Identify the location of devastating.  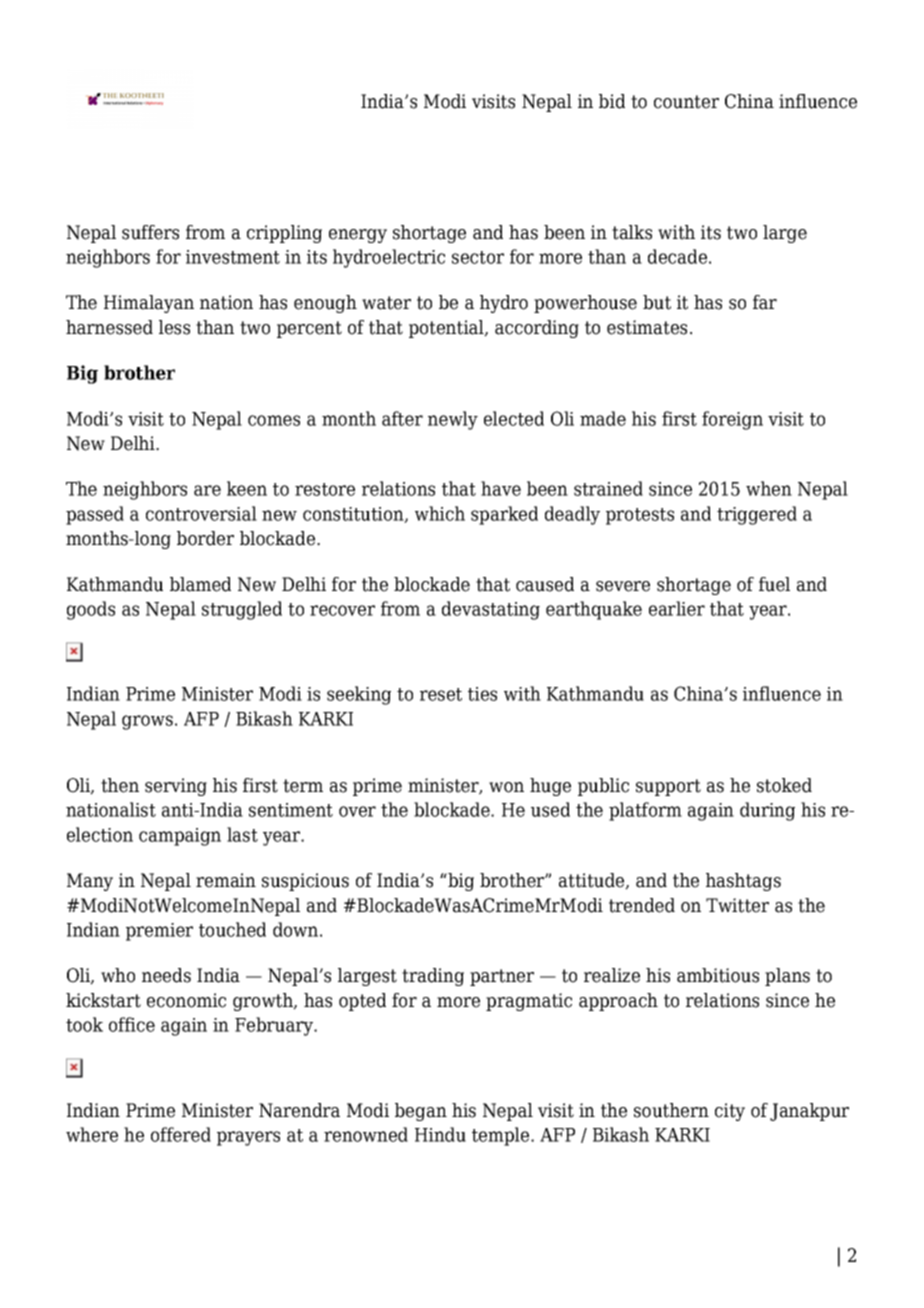
(491, 610).
